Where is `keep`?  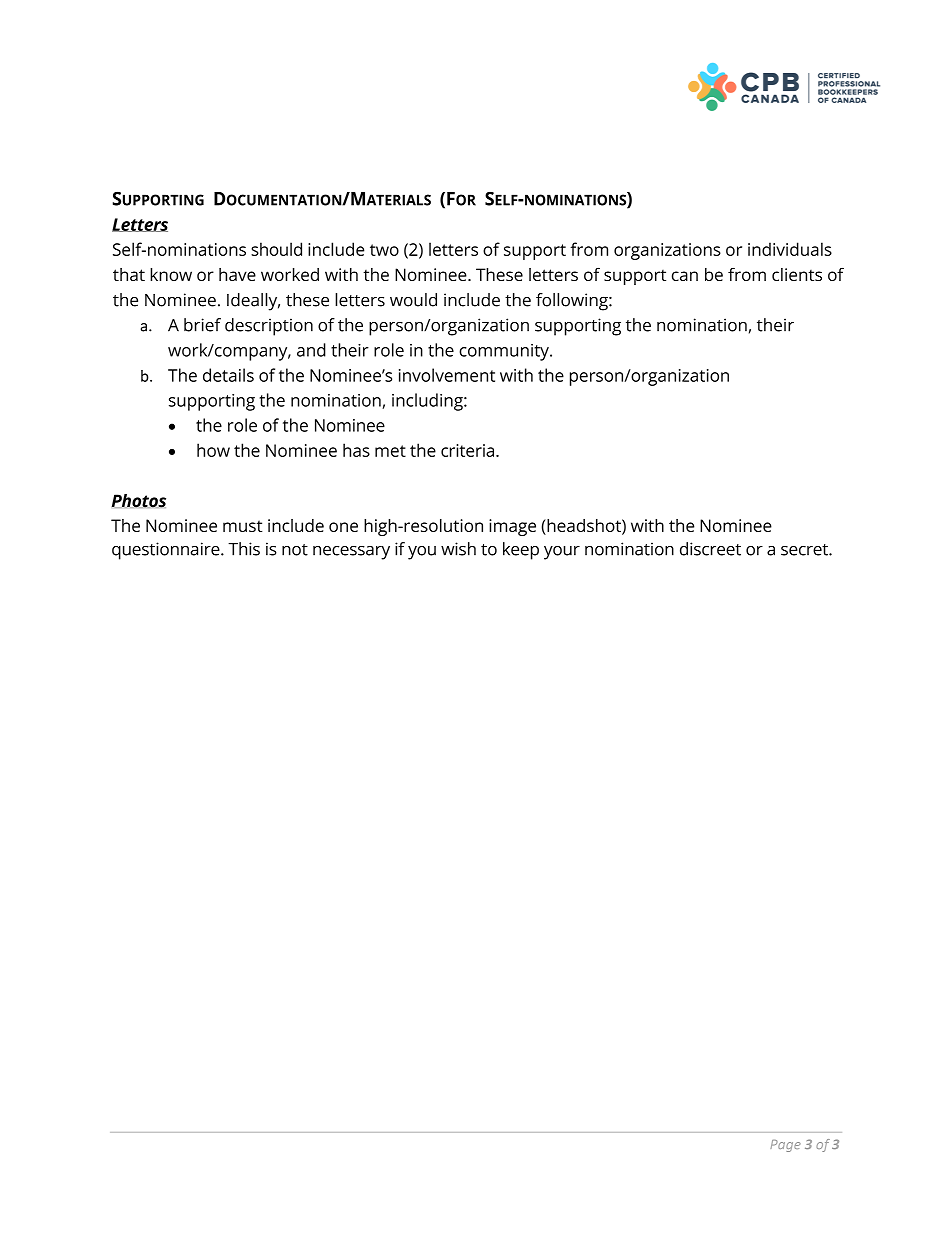
keep is located at coordinates (521, 551).
